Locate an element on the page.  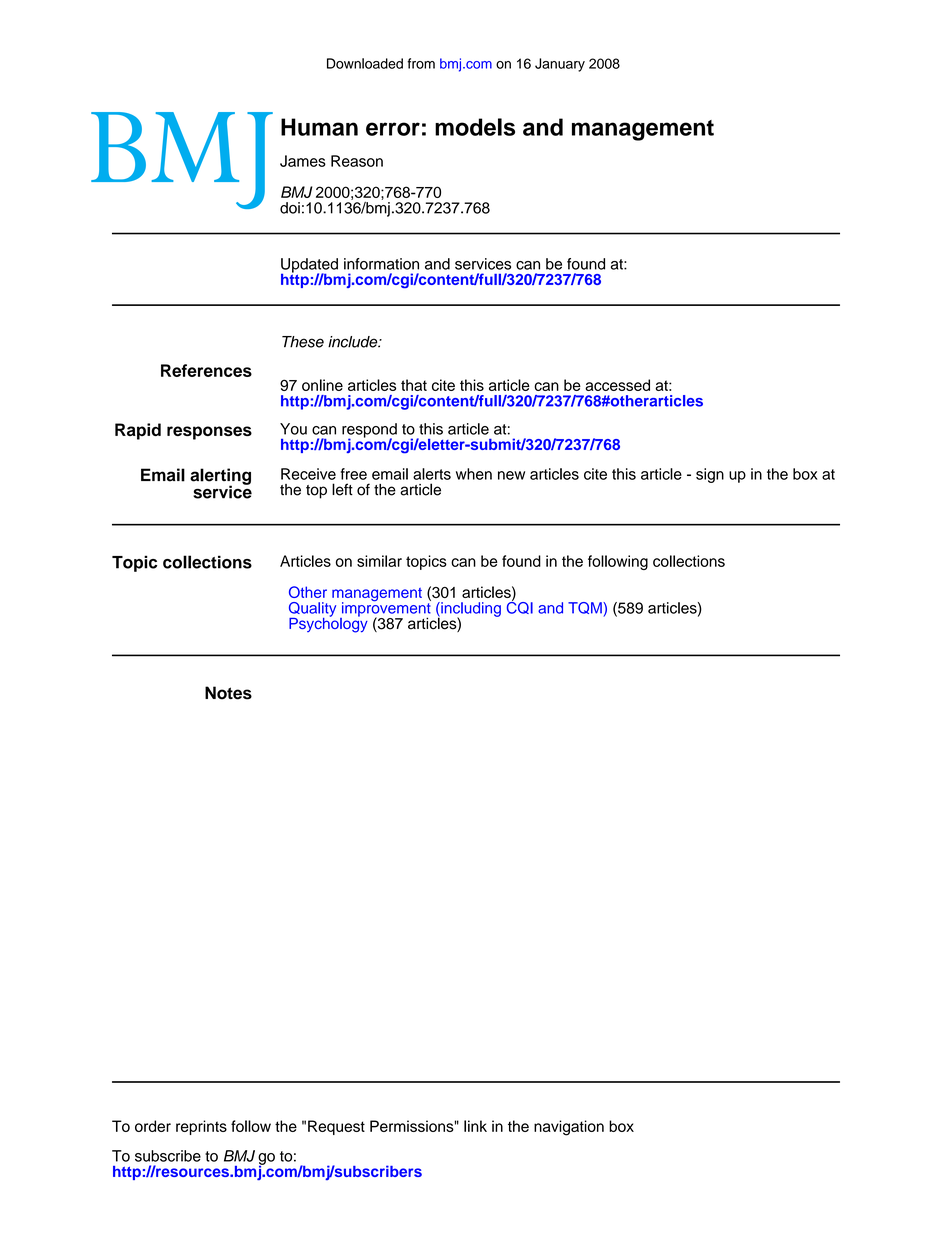
from is located at coordinates (421, 63).
